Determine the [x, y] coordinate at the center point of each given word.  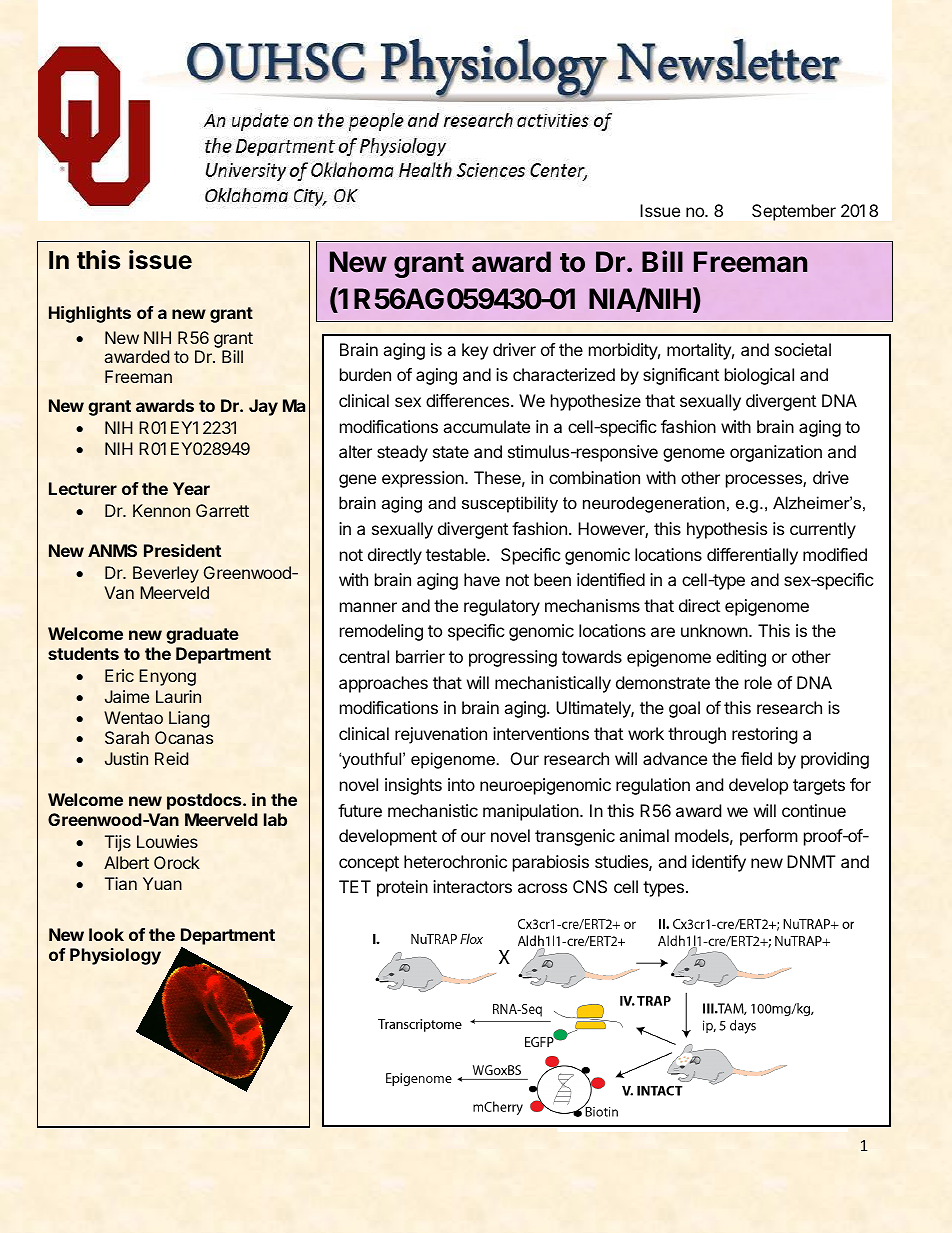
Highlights [90, 314]
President [182, 550]
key [475, 351]
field [756, 758]
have [482, 579]
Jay [263, 407]
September [794, 212]
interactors [472, 886]
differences [469, 400]
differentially [752, 556]
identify [719, 863]
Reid [171, 758]
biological [759, 376]
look [106, 934]
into [461, 784]
